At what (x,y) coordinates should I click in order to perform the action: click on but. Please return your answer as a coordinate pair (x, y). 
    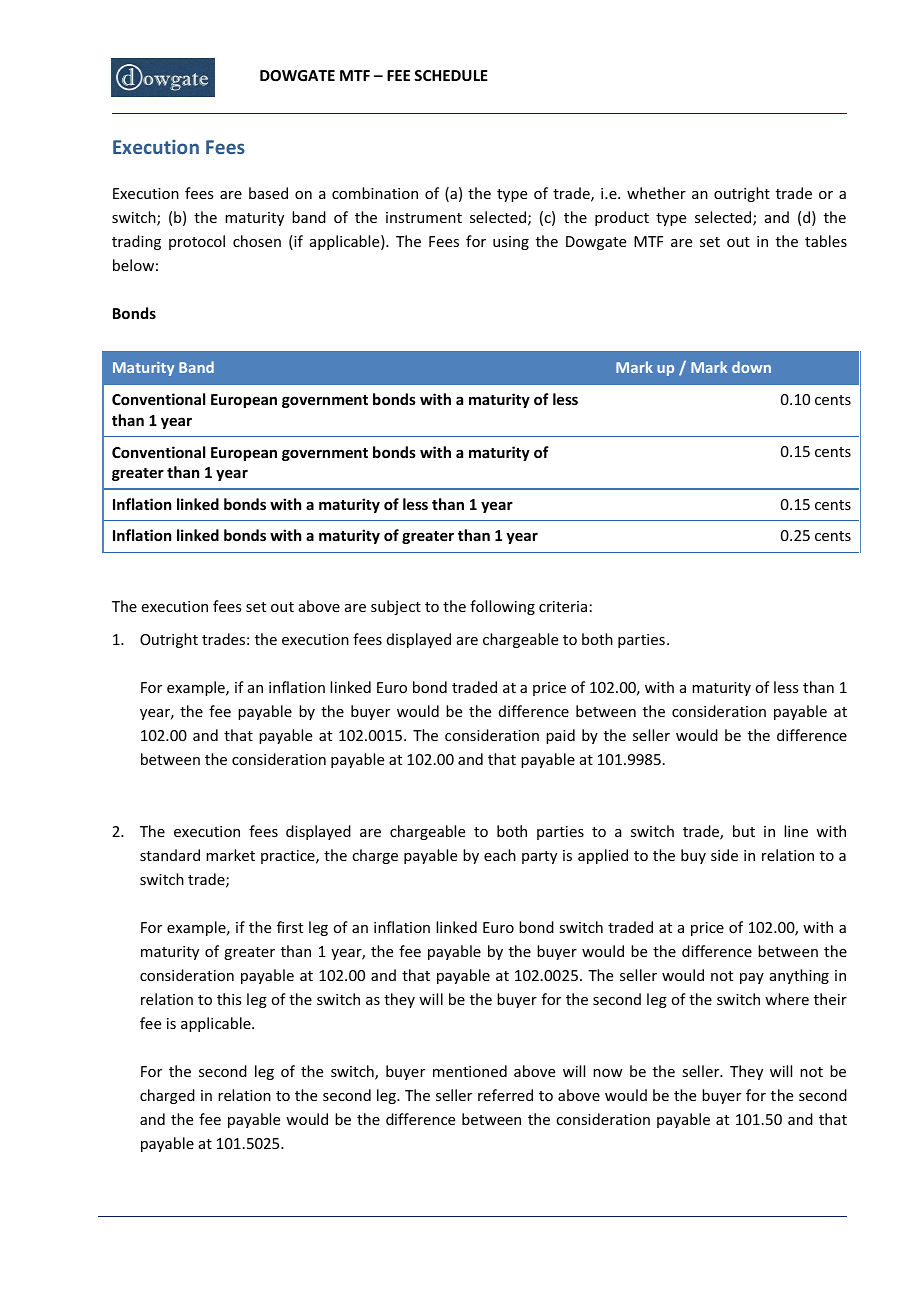
    Looking at the image, I should click on (744, 831).
